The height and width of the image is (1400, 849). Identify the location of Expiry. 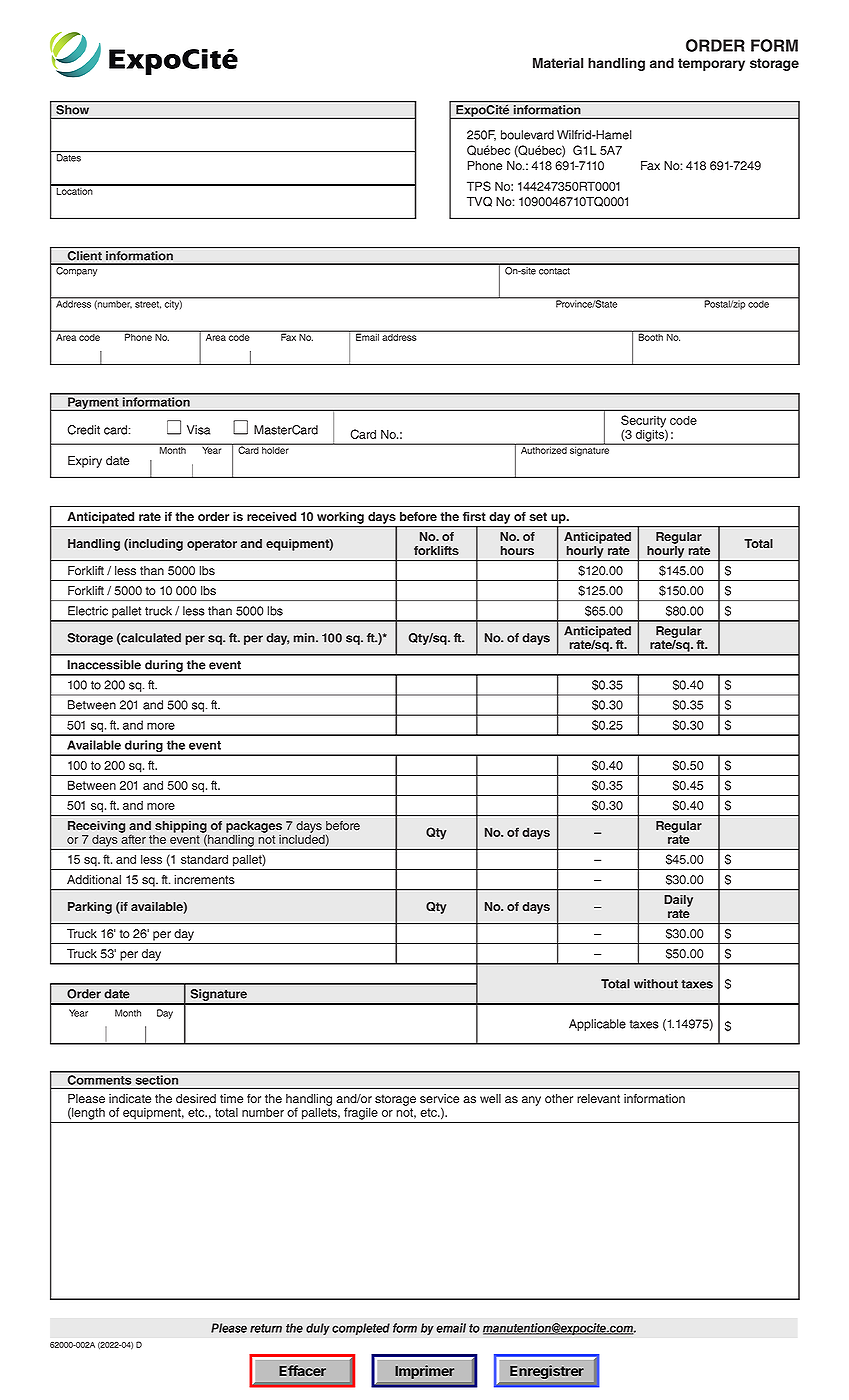
(85, 462).
